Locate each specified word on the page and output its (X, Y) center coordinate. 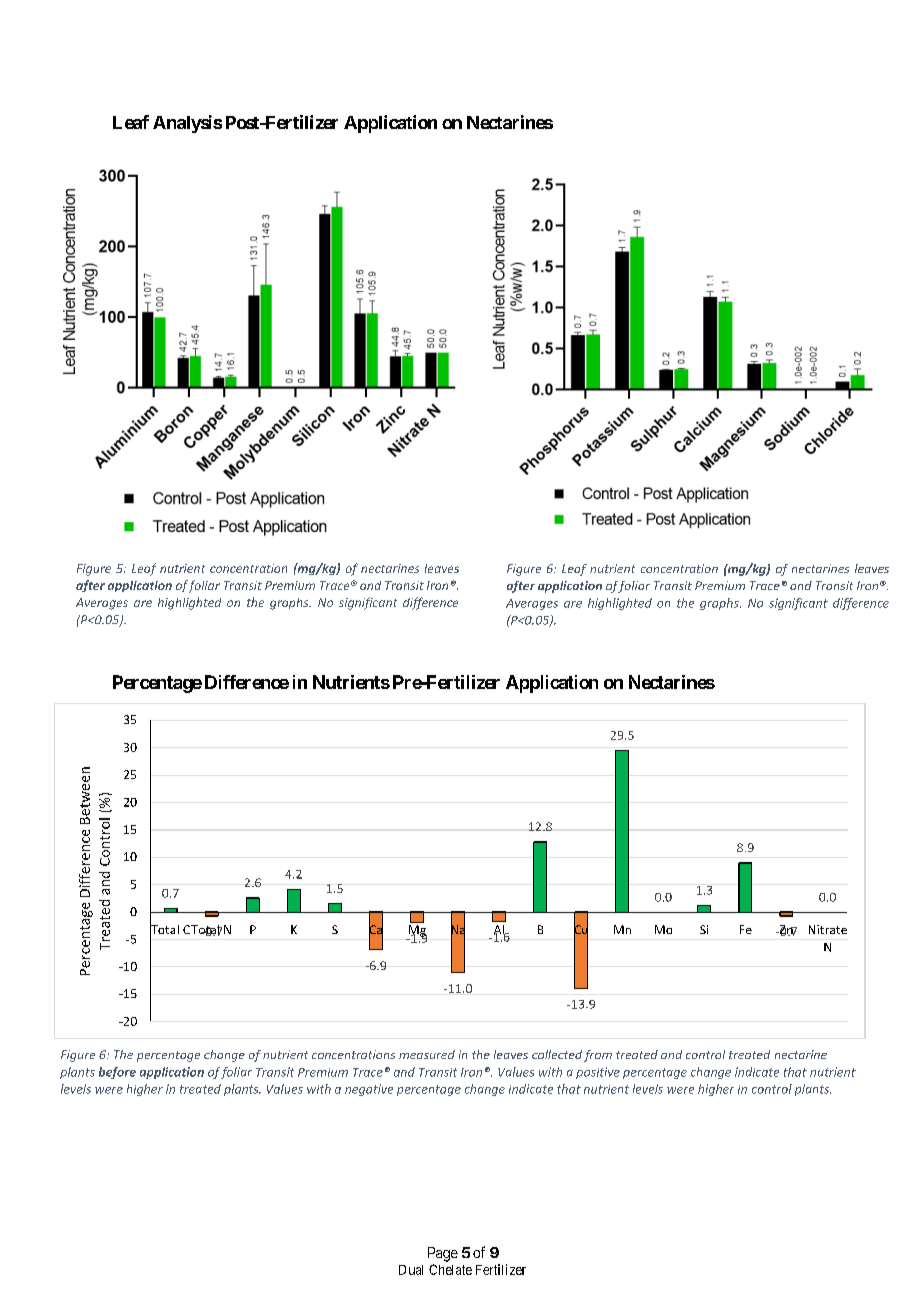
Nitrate (828, 929)
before (117, 1073)
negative (369, 1090)
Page (443, 1254)
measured (427, 1054)
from (598, 1056)
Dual (411, 1270)
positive (598, 1073)
